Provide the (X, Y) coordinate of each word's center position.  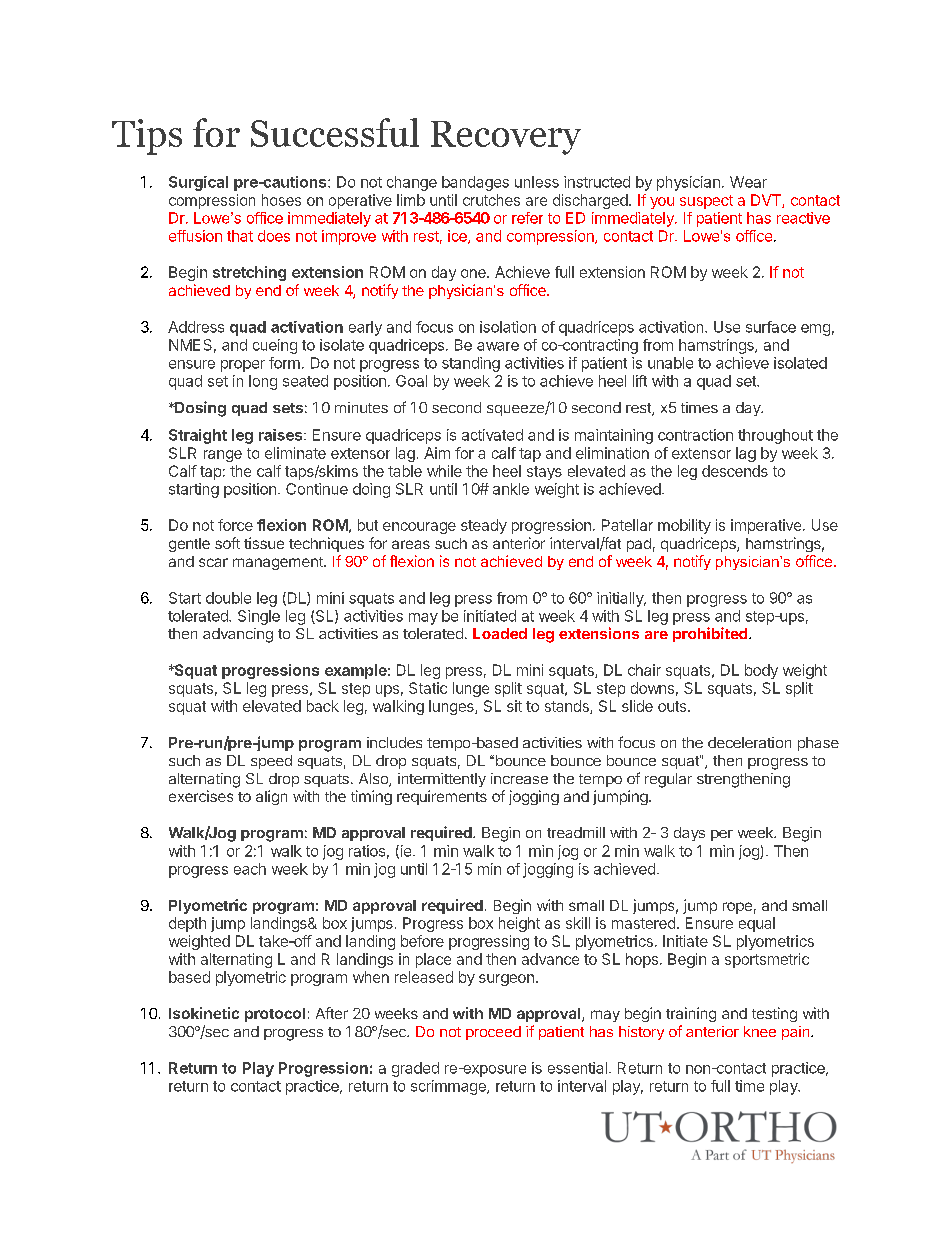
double (228, 598)
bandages (475, 183)
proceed (493, 1033)
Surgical (198, 183)
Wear (748, 182)
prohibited (711, 634)
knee (760, 1031)
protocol (275, 1015)
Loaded (500, 633)
